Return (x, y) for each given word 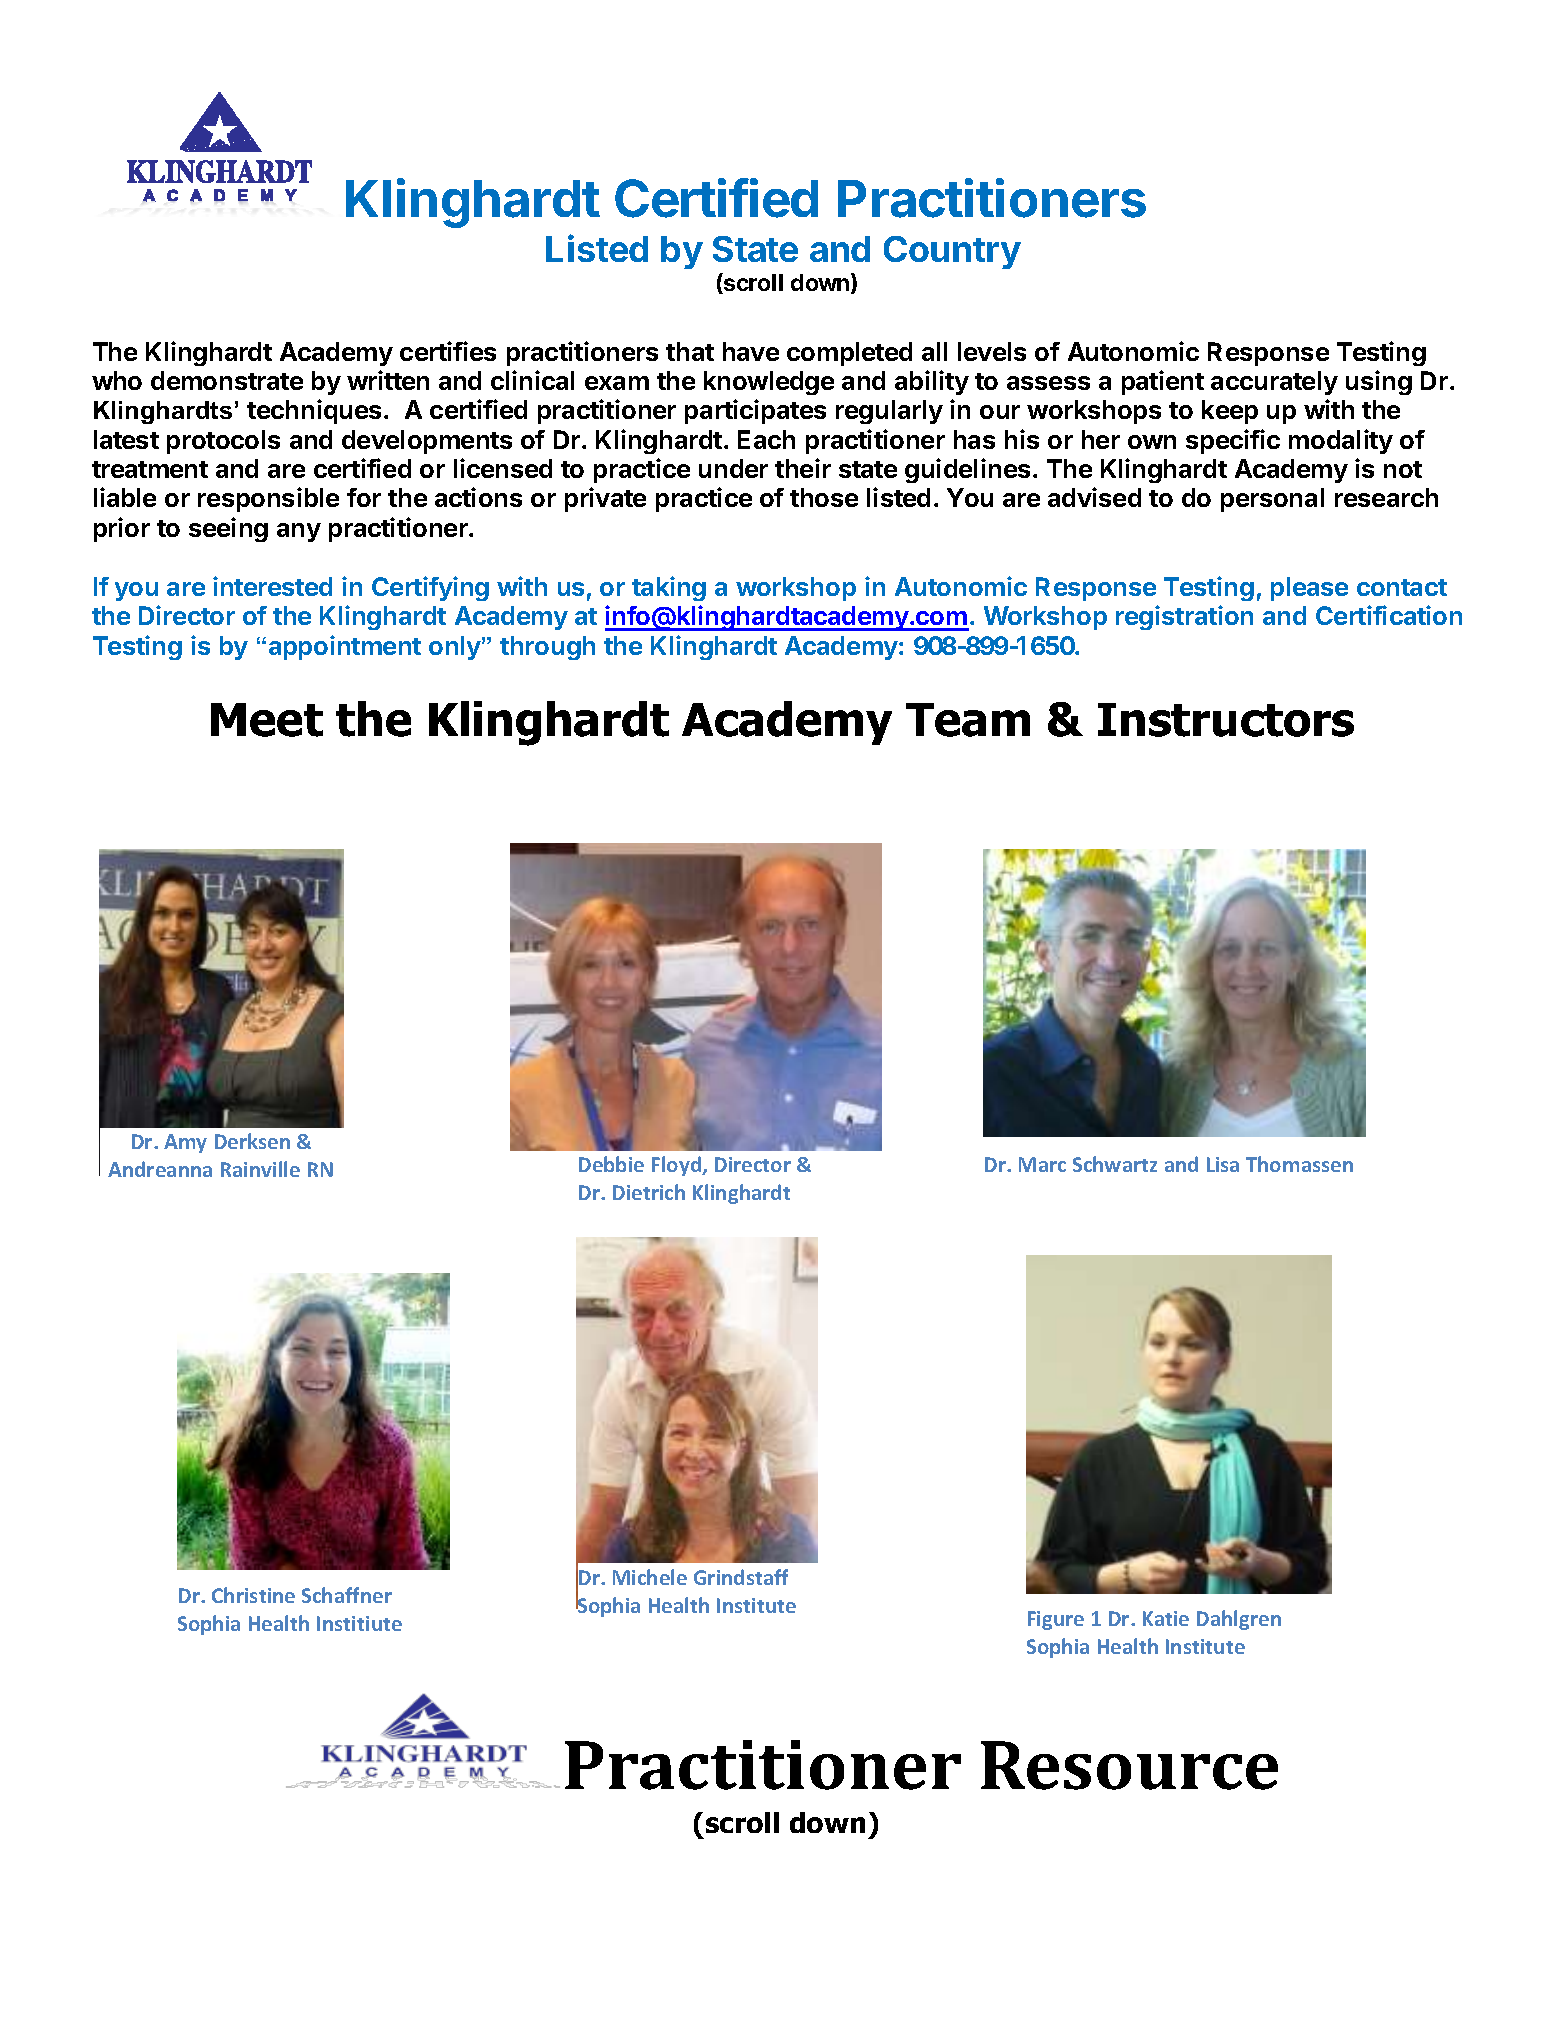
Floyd (677, 1166)
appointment (345, 647)
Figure (1056, 1620)
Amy (185, 1143)
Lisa (1223, 1164)
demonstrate (227, 380)
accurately (1274, 383)
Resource (1129, 1765)
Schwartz (1115, 1164)
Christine (253, 1595)
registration (1184, 617)
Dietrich (649, 1192)
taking (669, 588)
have (751, 351)
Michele (650, 1577)
